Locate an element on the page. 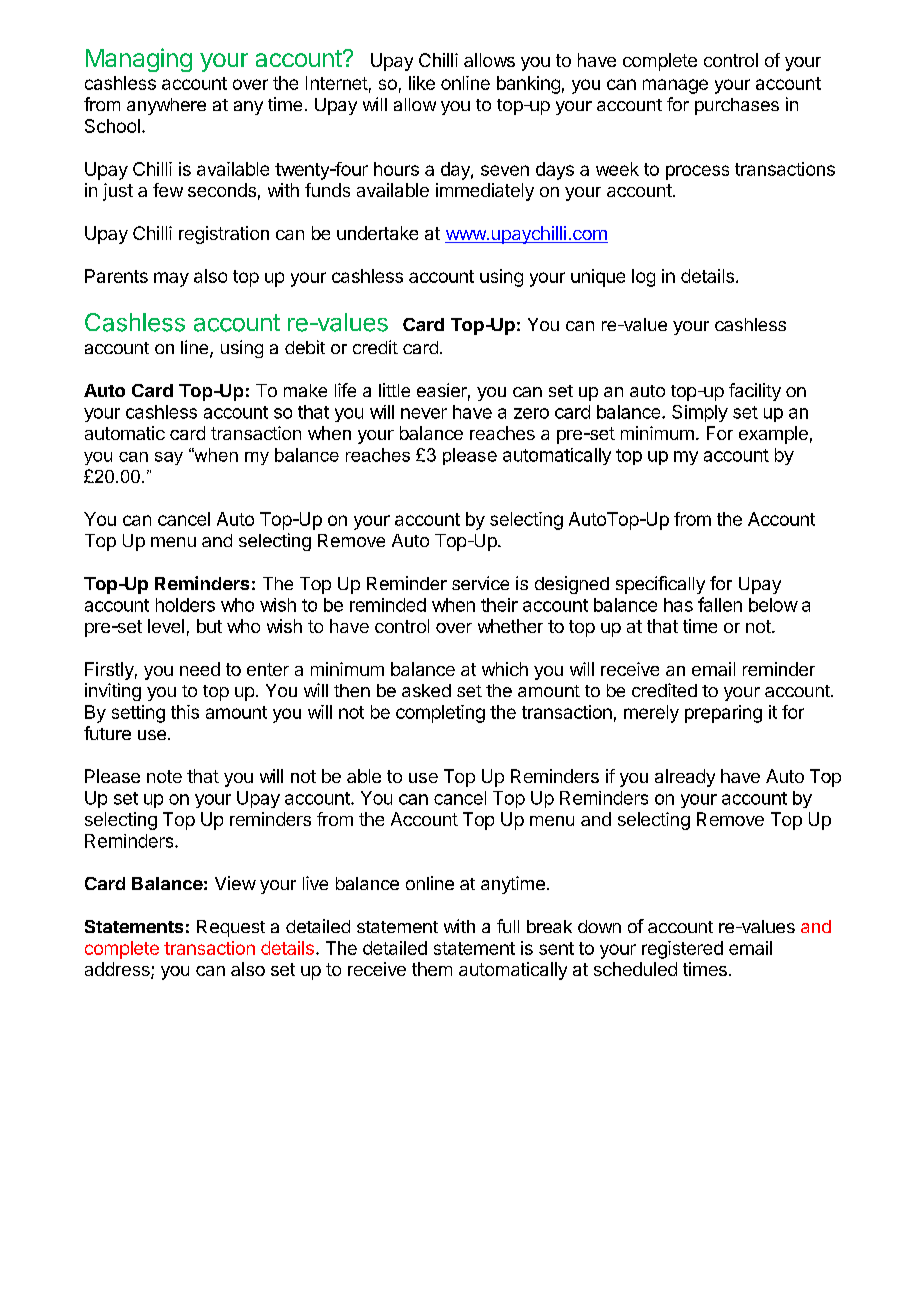  Request is located at coordinates (231, 928).
